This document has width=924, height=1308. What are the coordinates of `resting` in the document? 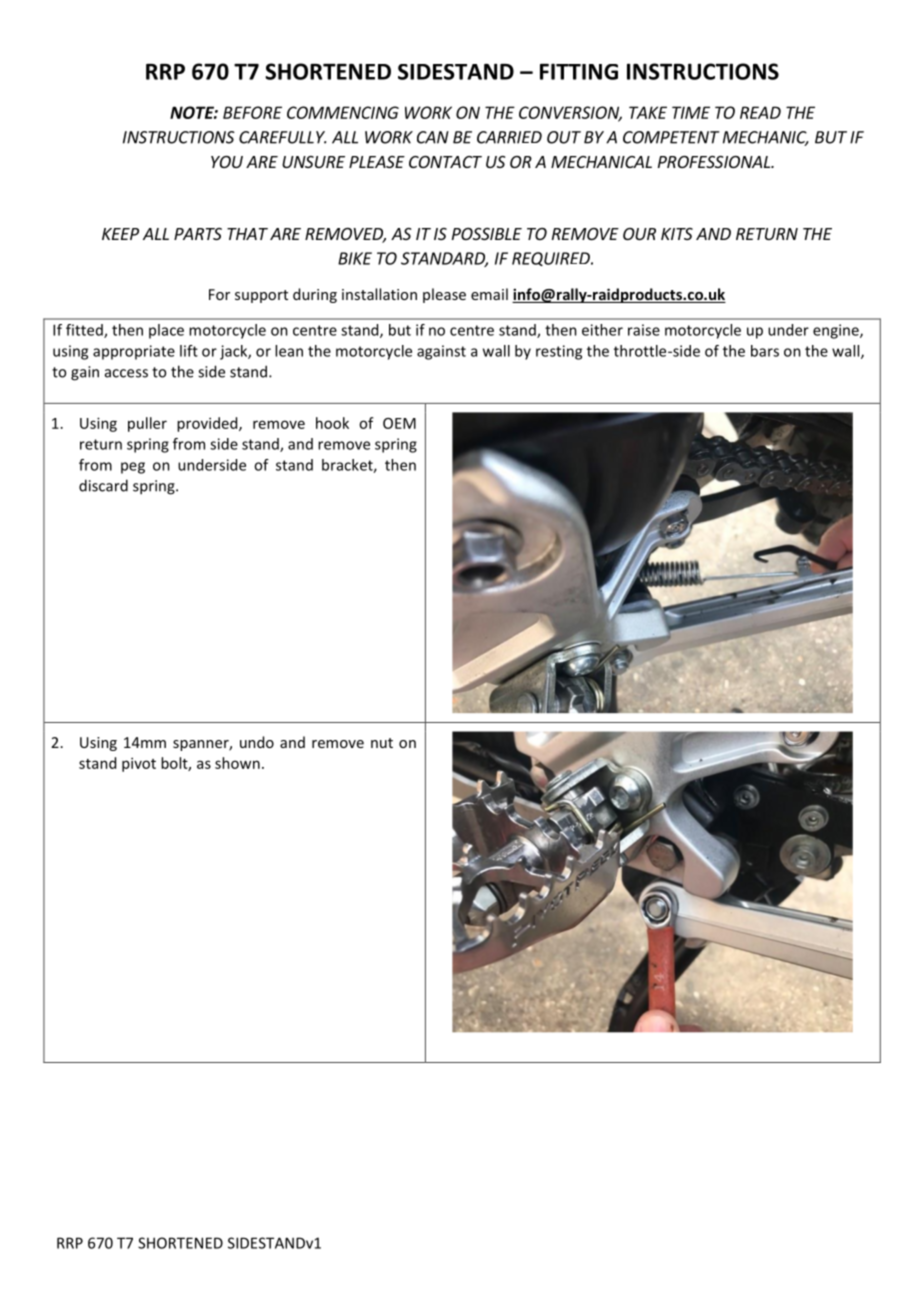 It's located at (559, 352).
